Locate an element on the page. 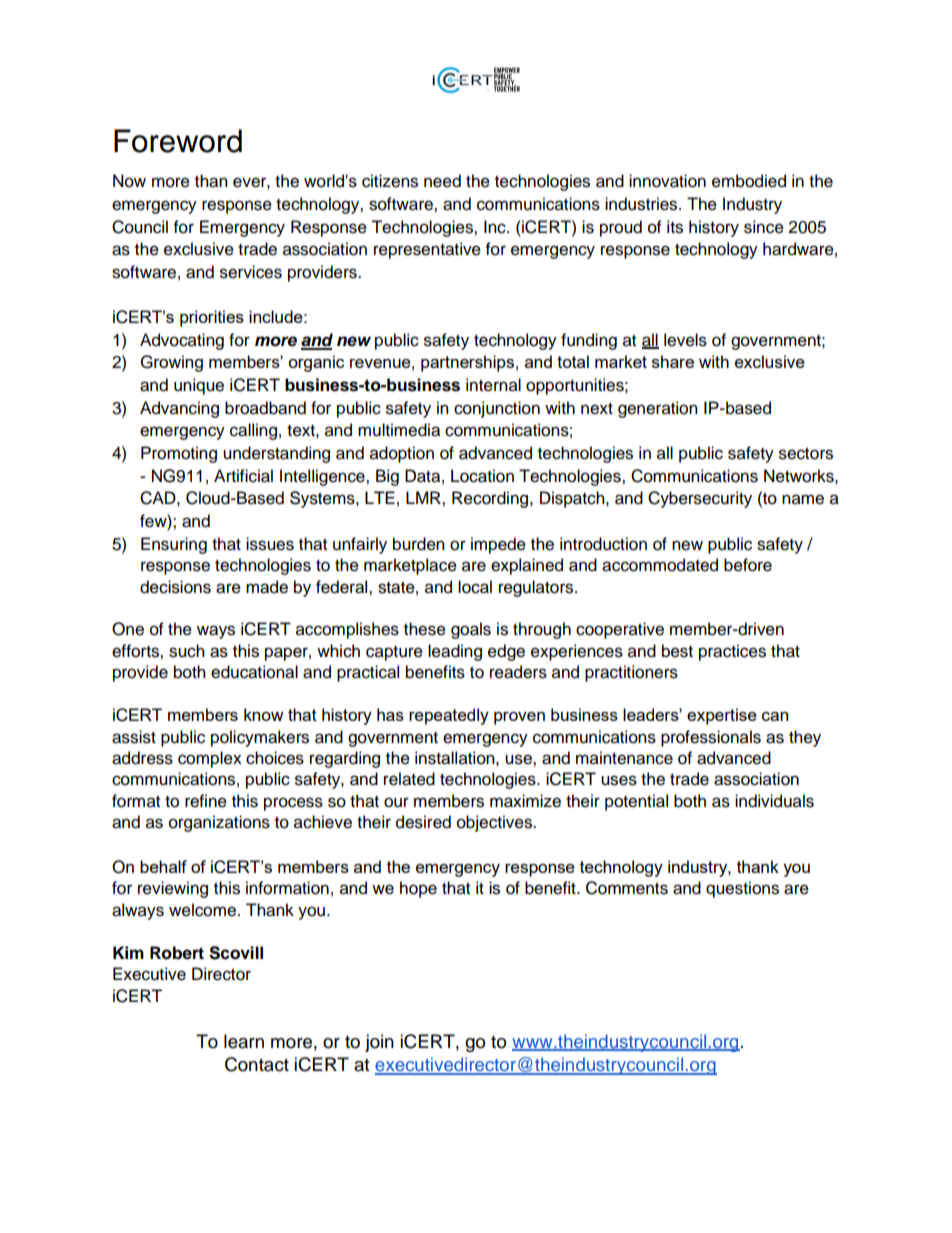  Location is located at coordinates (482, 476).
